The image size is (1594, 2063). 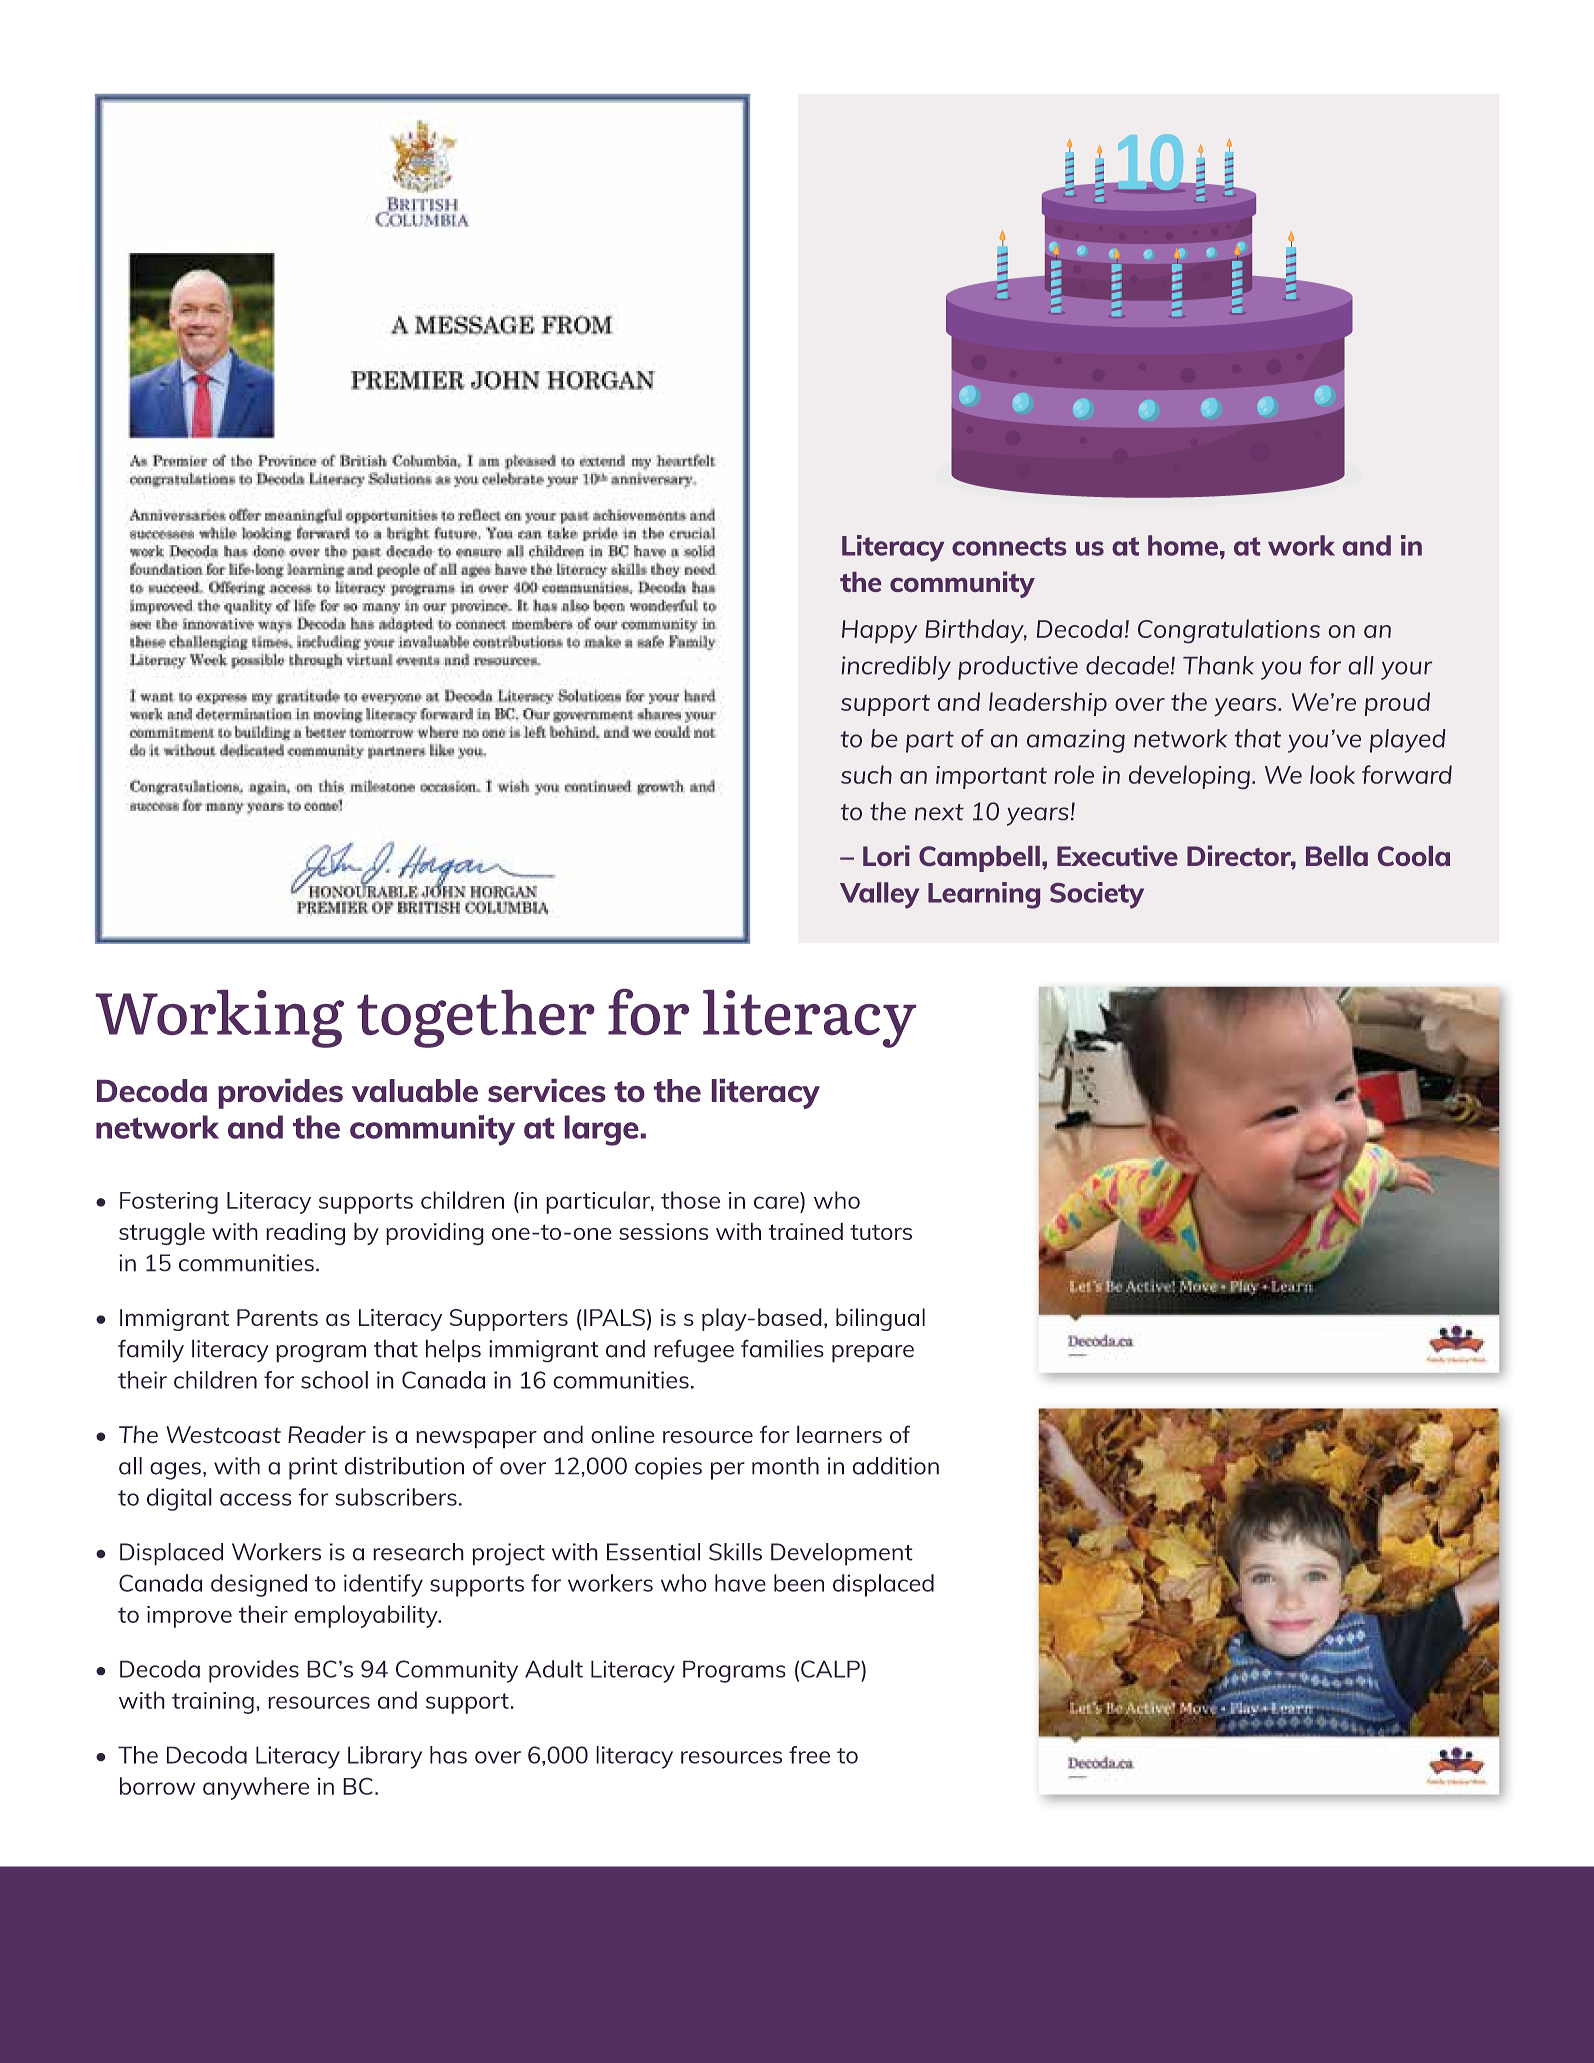 I want to click on care, so click(x=776, y=1202).
